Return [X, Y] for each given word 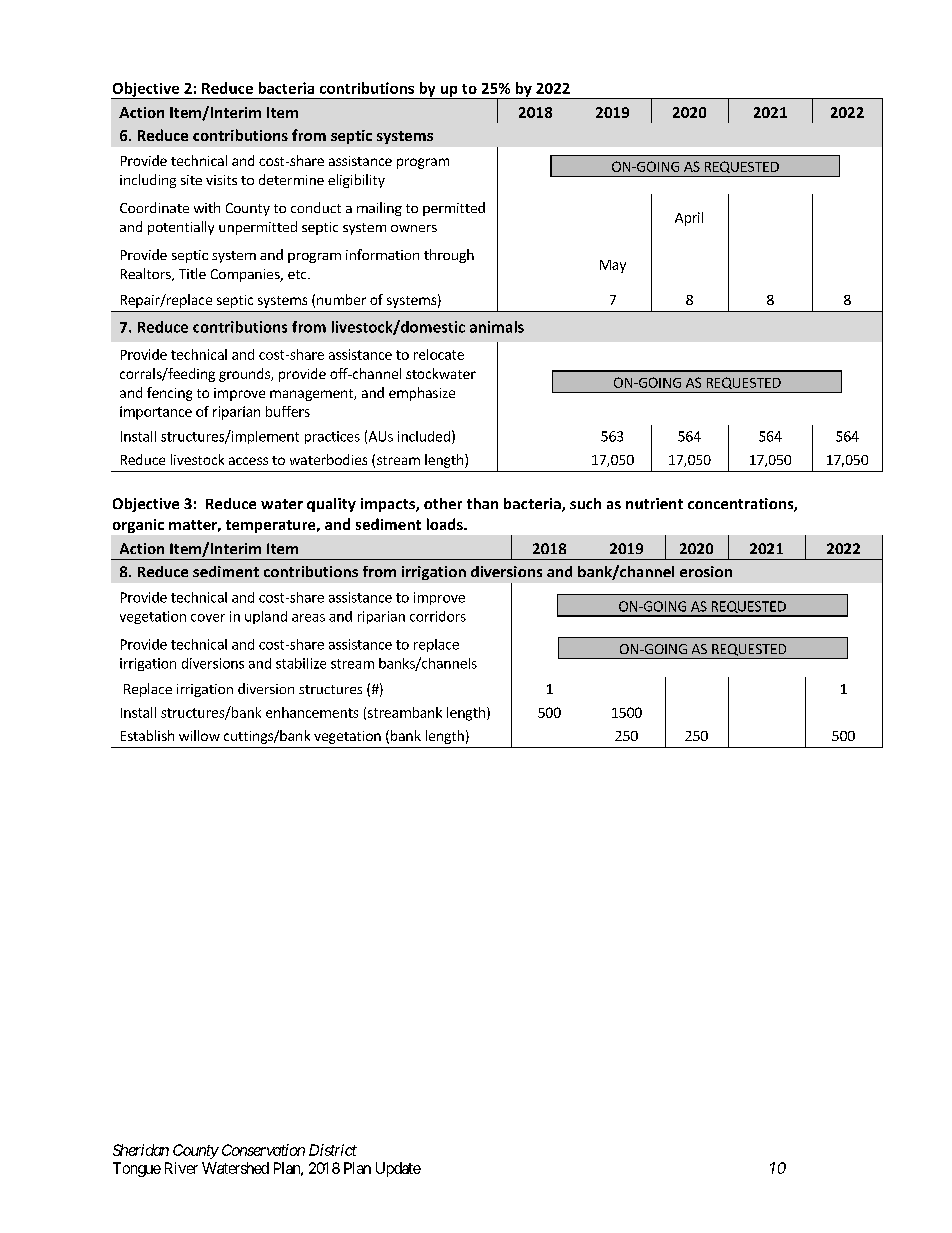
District [333, 1150]
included [424, 436]
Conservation [263, 1150]
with [207, 207]
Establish [147, 735]
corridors [438, 616]
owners [414, 228]
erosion [706, 571]
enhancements [312, 712]
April [689, 219]
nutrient [654, 503]
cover [208, 618]
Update [398, 1169]
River [181, 1168]
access [248, 461]
